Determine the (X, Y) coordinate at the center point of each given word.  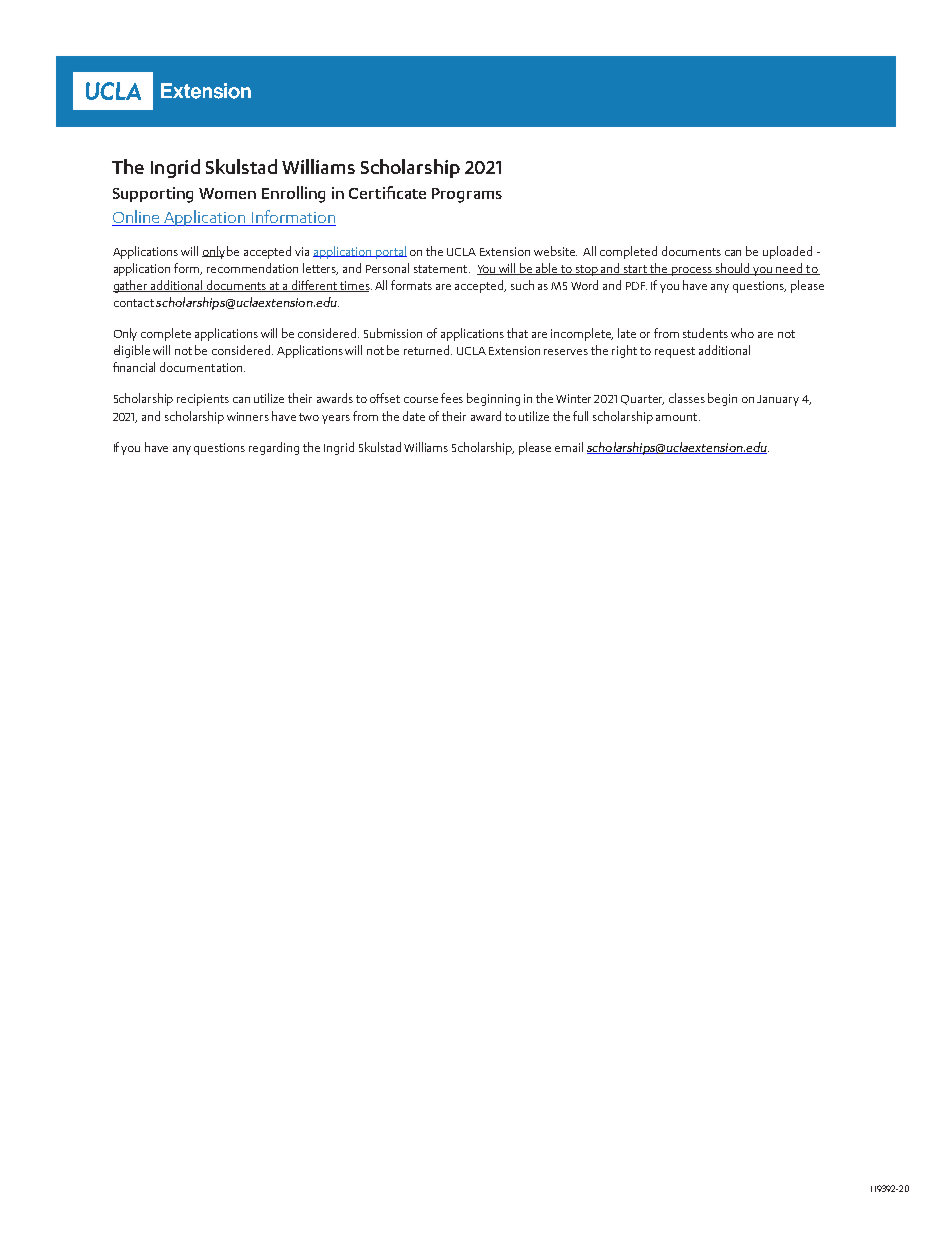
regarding (274, 448)
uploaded (787, 252)
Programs (467, 195)
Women (227, 193)
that (517, 333)
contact (134, 303)
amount (678, 417)
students (705, 333)
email (569, 447)
